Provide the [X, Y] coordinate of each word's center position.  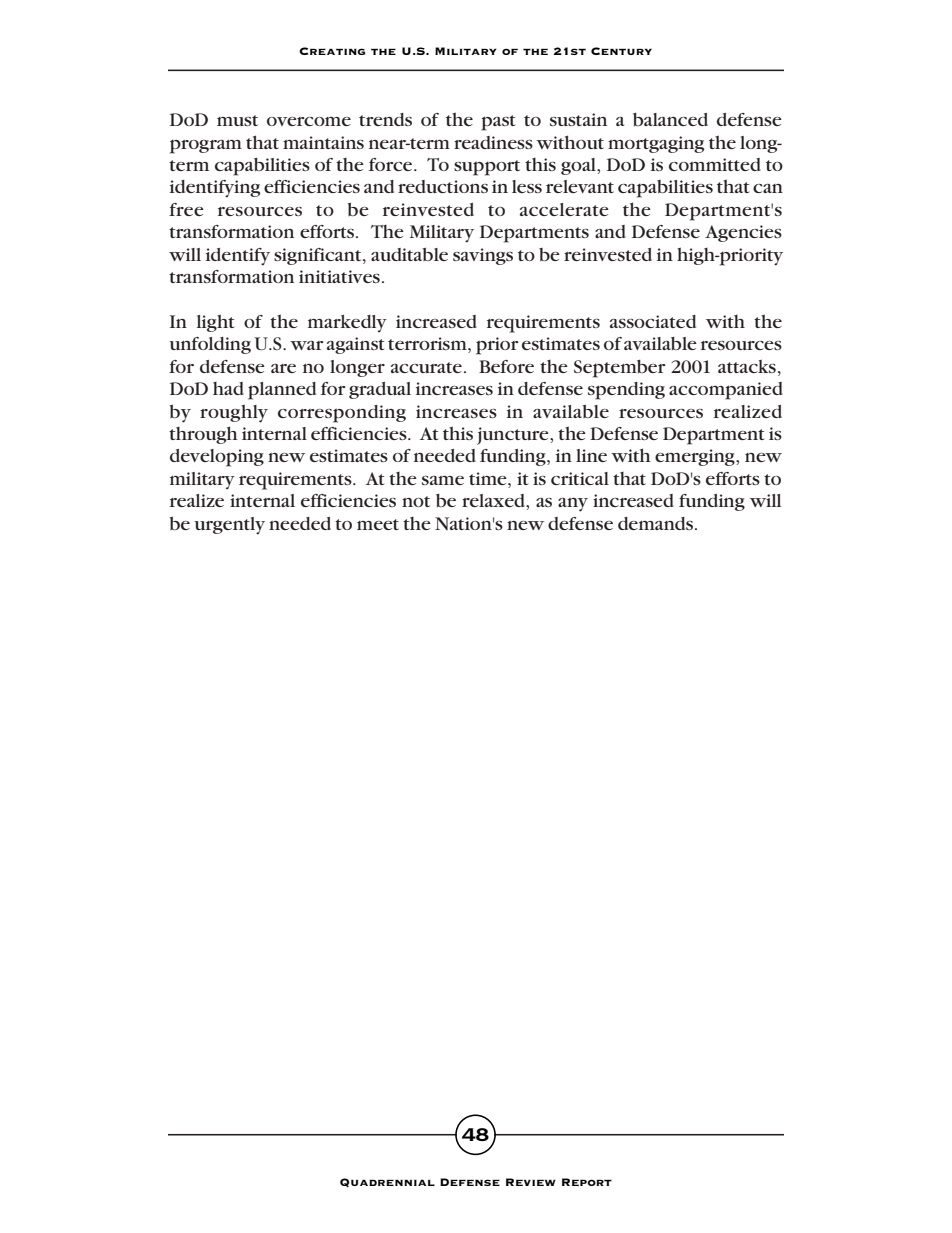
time [489, 478]
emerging [696, 457]
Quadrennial [387, 1183]
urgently [229, 526]
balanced [670, 119]
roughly [234, 413]
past [498, 123]
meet [378, 524]
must [237, 120]
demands [655, 523]
